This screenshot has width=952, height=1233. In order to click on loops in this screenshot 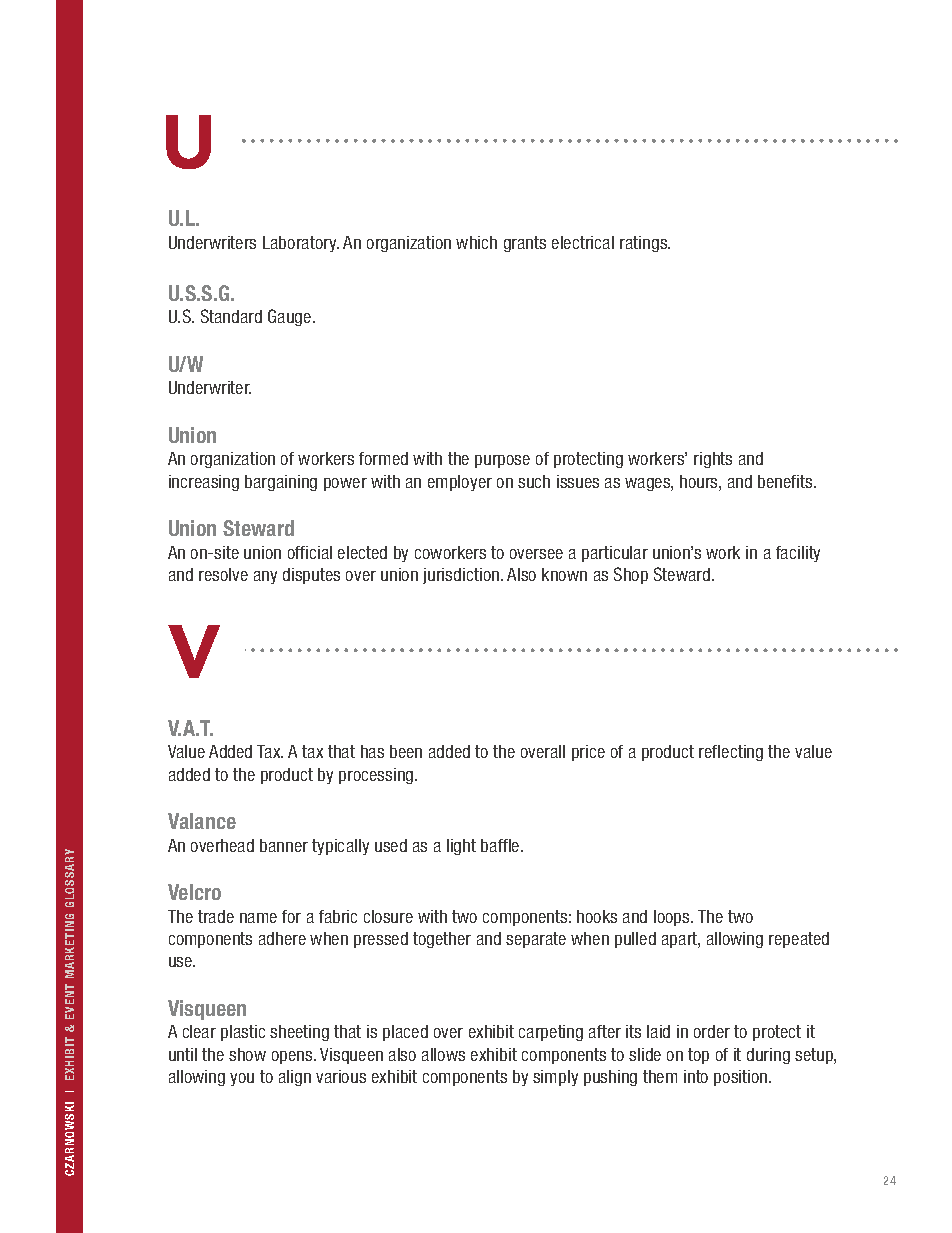, I will do `click(673, 918)`.
